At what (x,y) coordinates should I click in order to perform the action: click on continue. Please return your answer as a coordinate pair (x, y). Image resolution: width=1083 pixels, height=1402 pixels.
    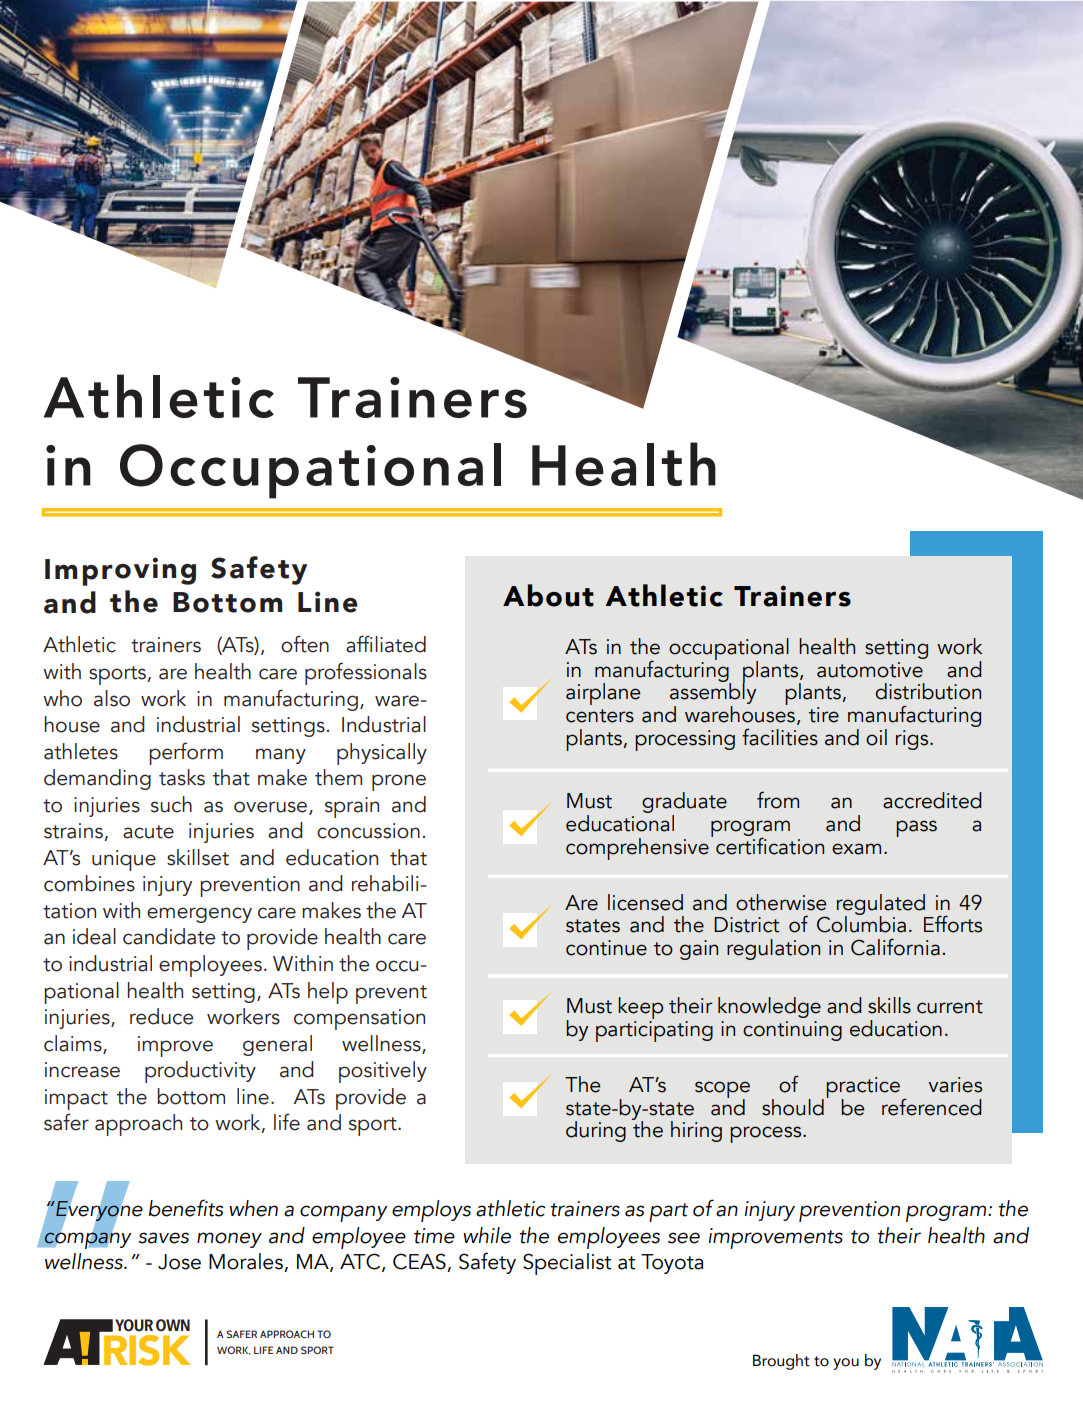
    Looking at the image, I should click on (606, 948).
